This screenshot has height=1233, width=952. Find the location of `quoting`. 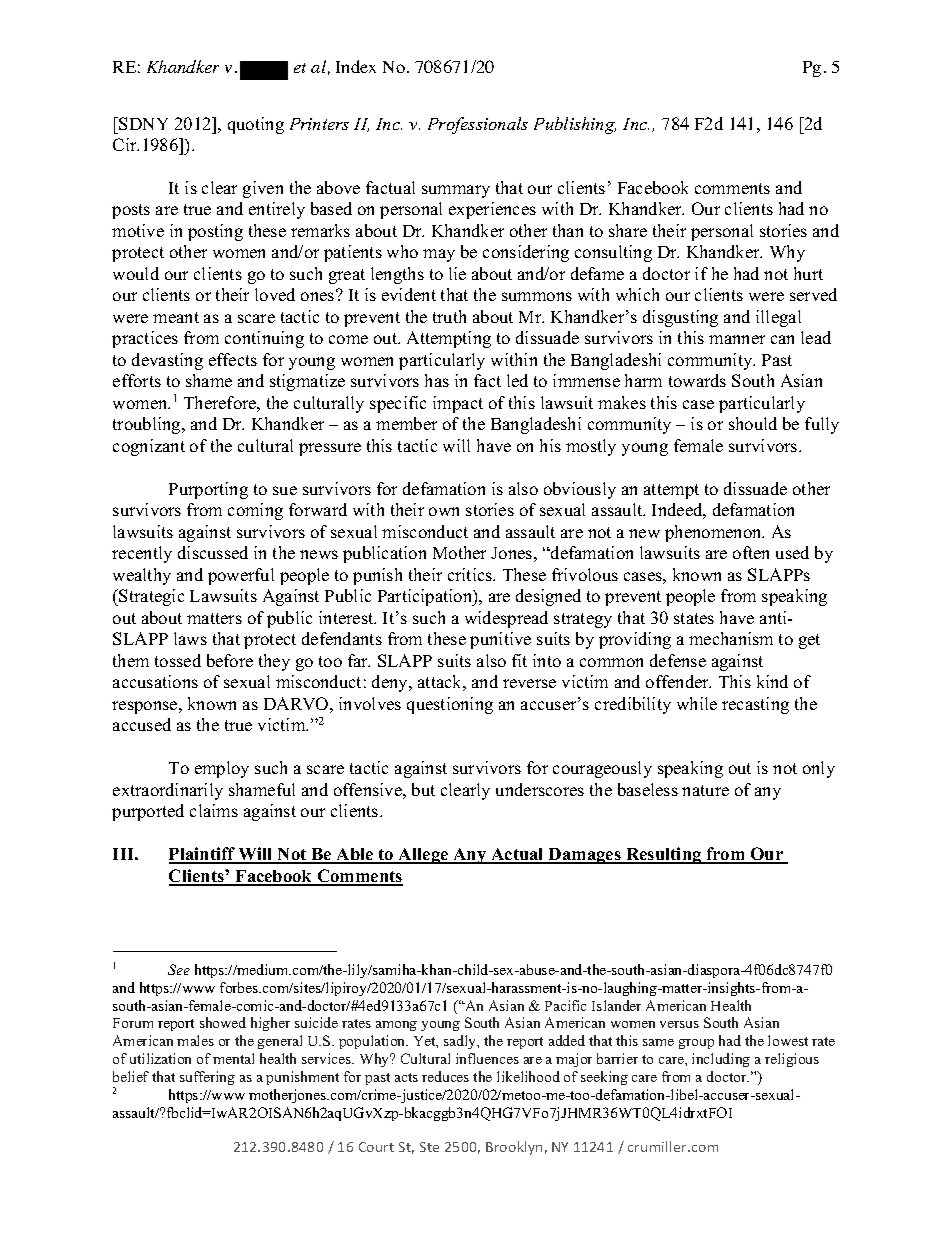

quoting is located at coordinates (256, 125).
